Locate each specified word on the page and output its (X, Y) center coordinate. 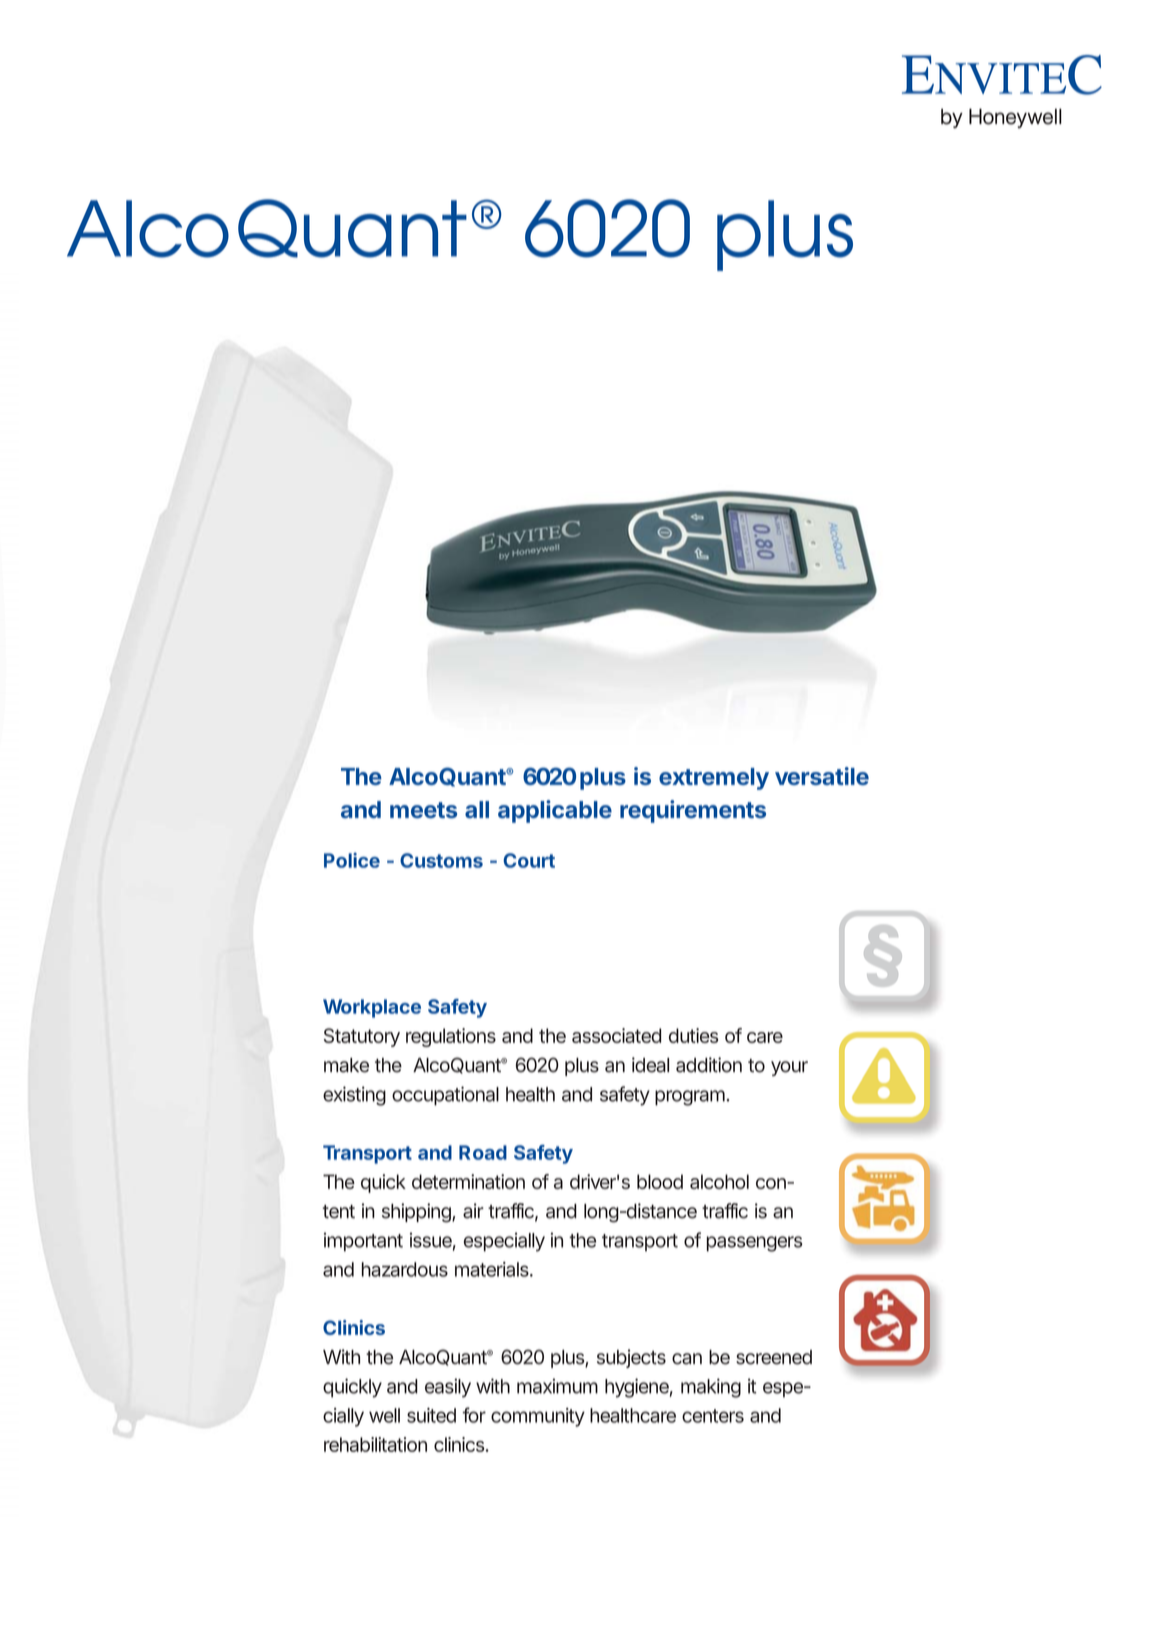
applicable (555, 811)
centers (713, 1416)
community (538, 1417)
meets (423, 810)
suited (431, 1415)
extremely (714, 779)
